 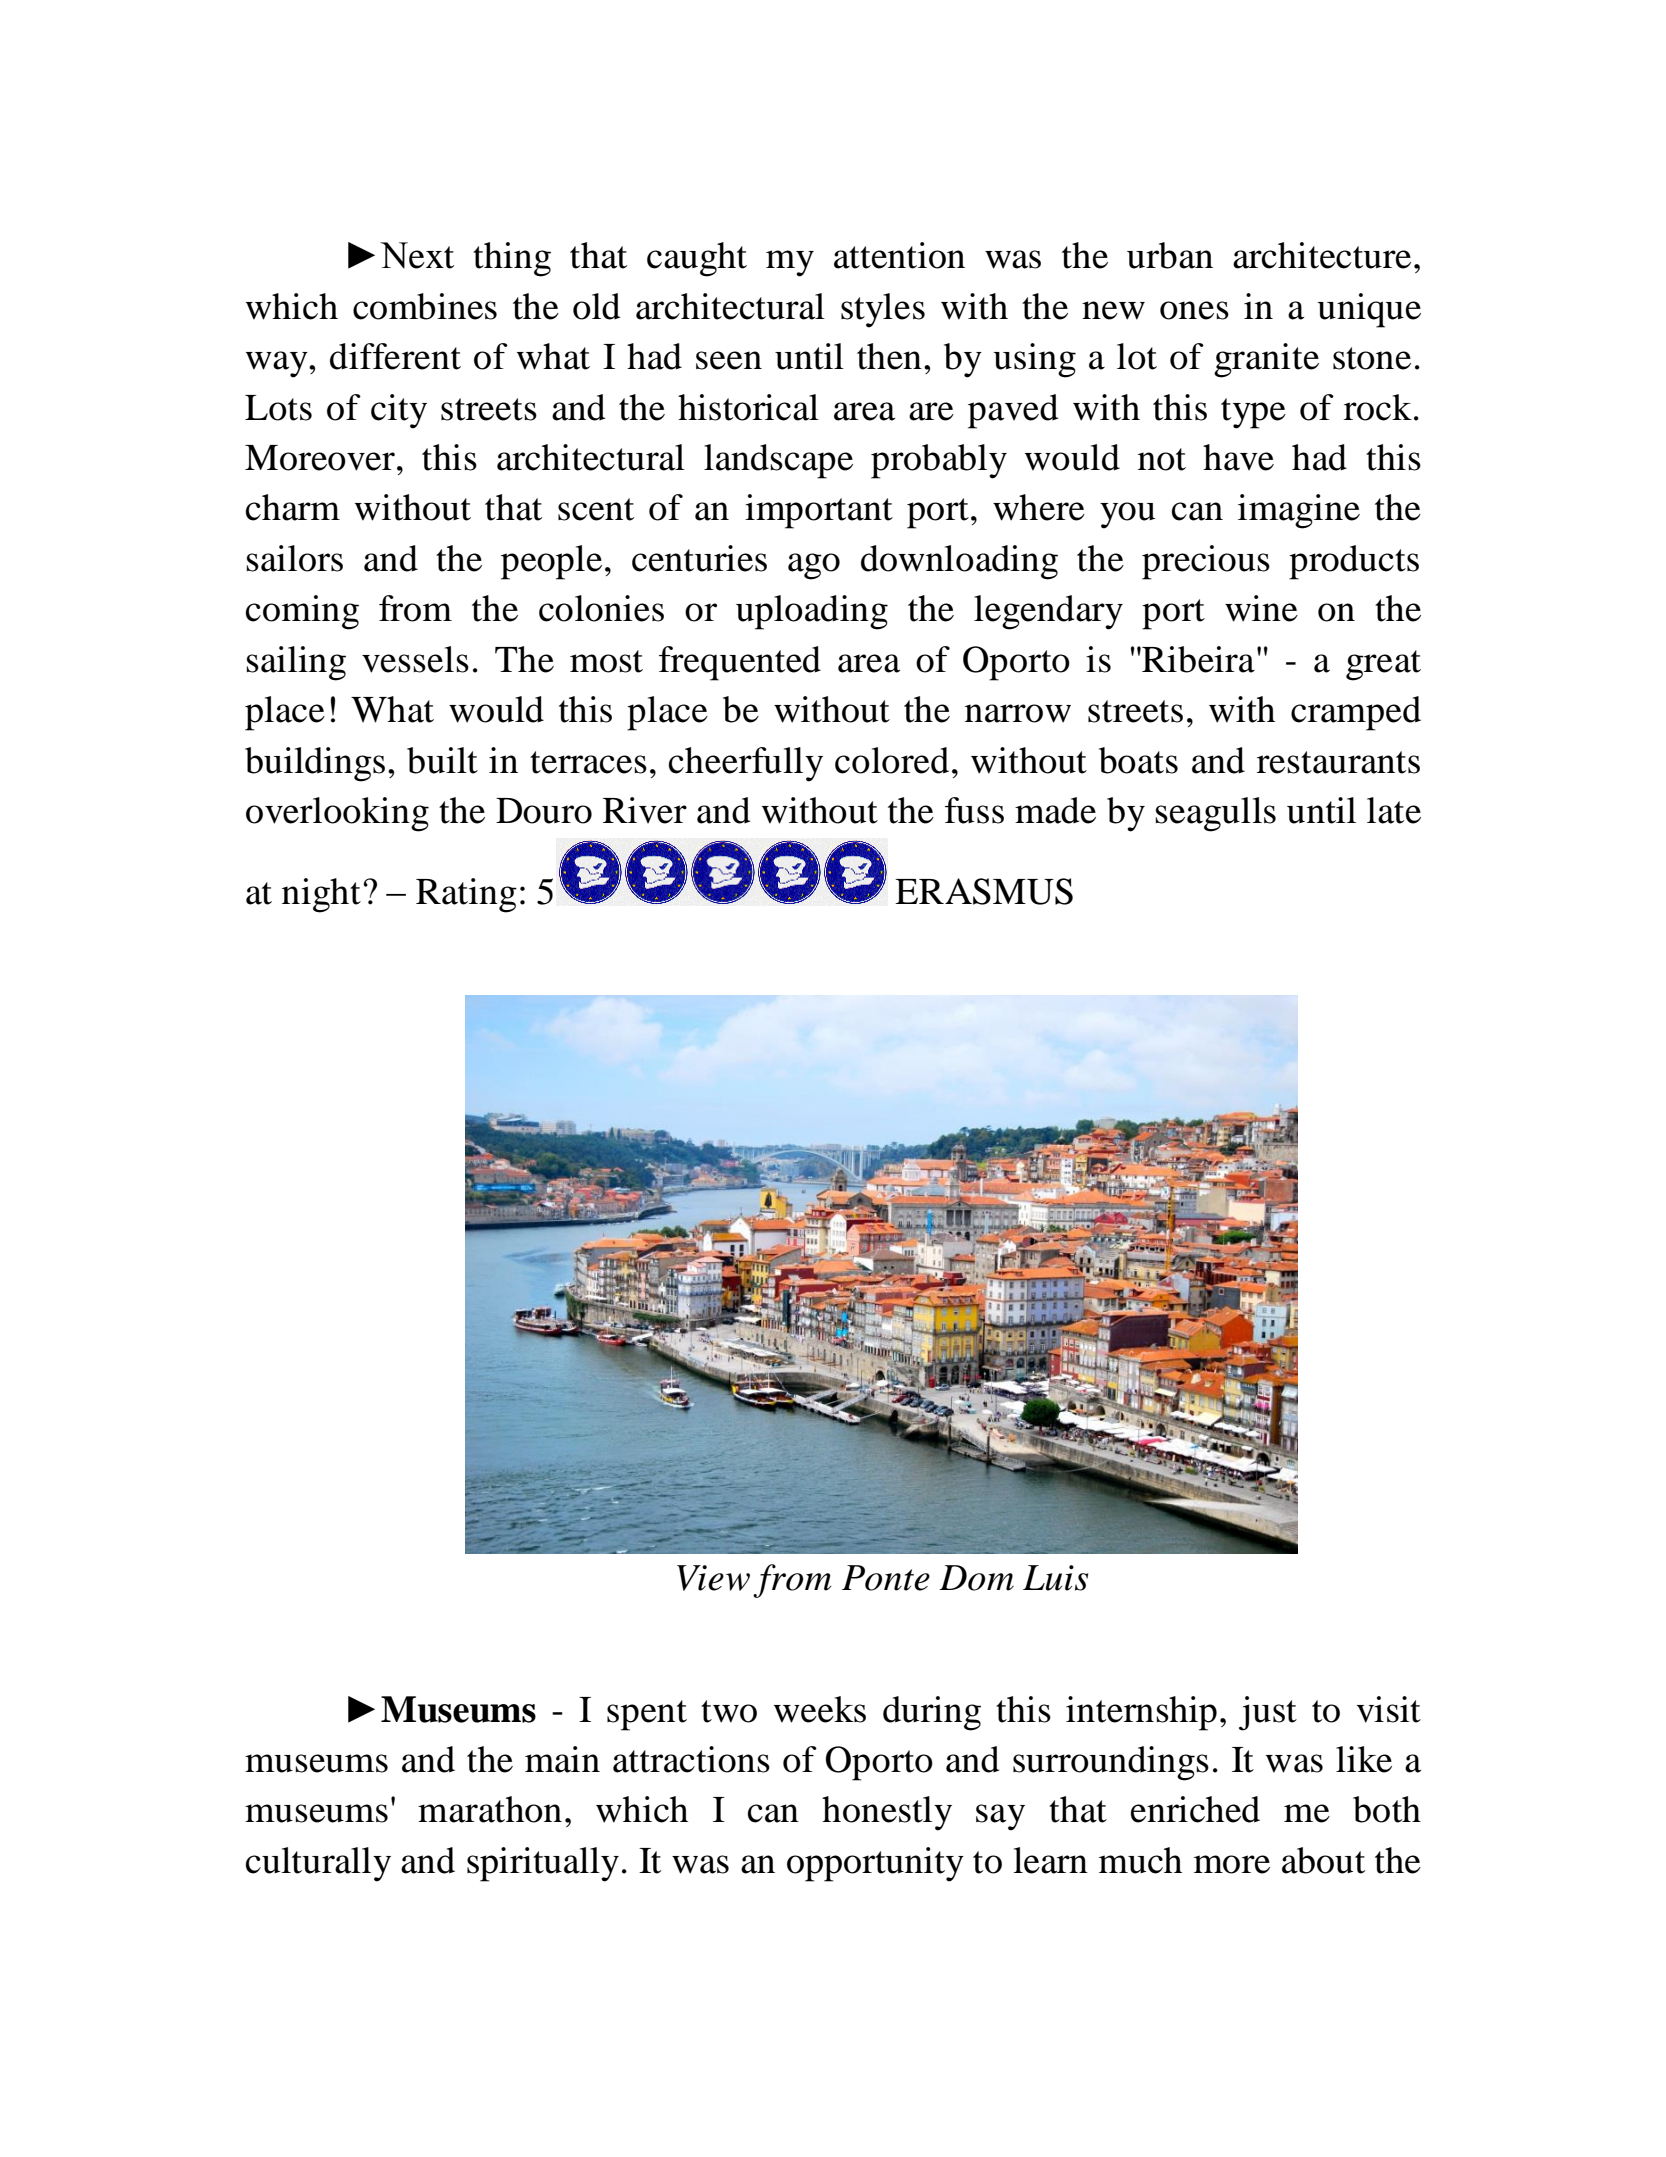 I want to click on combines, so click(x=425, y=306).
